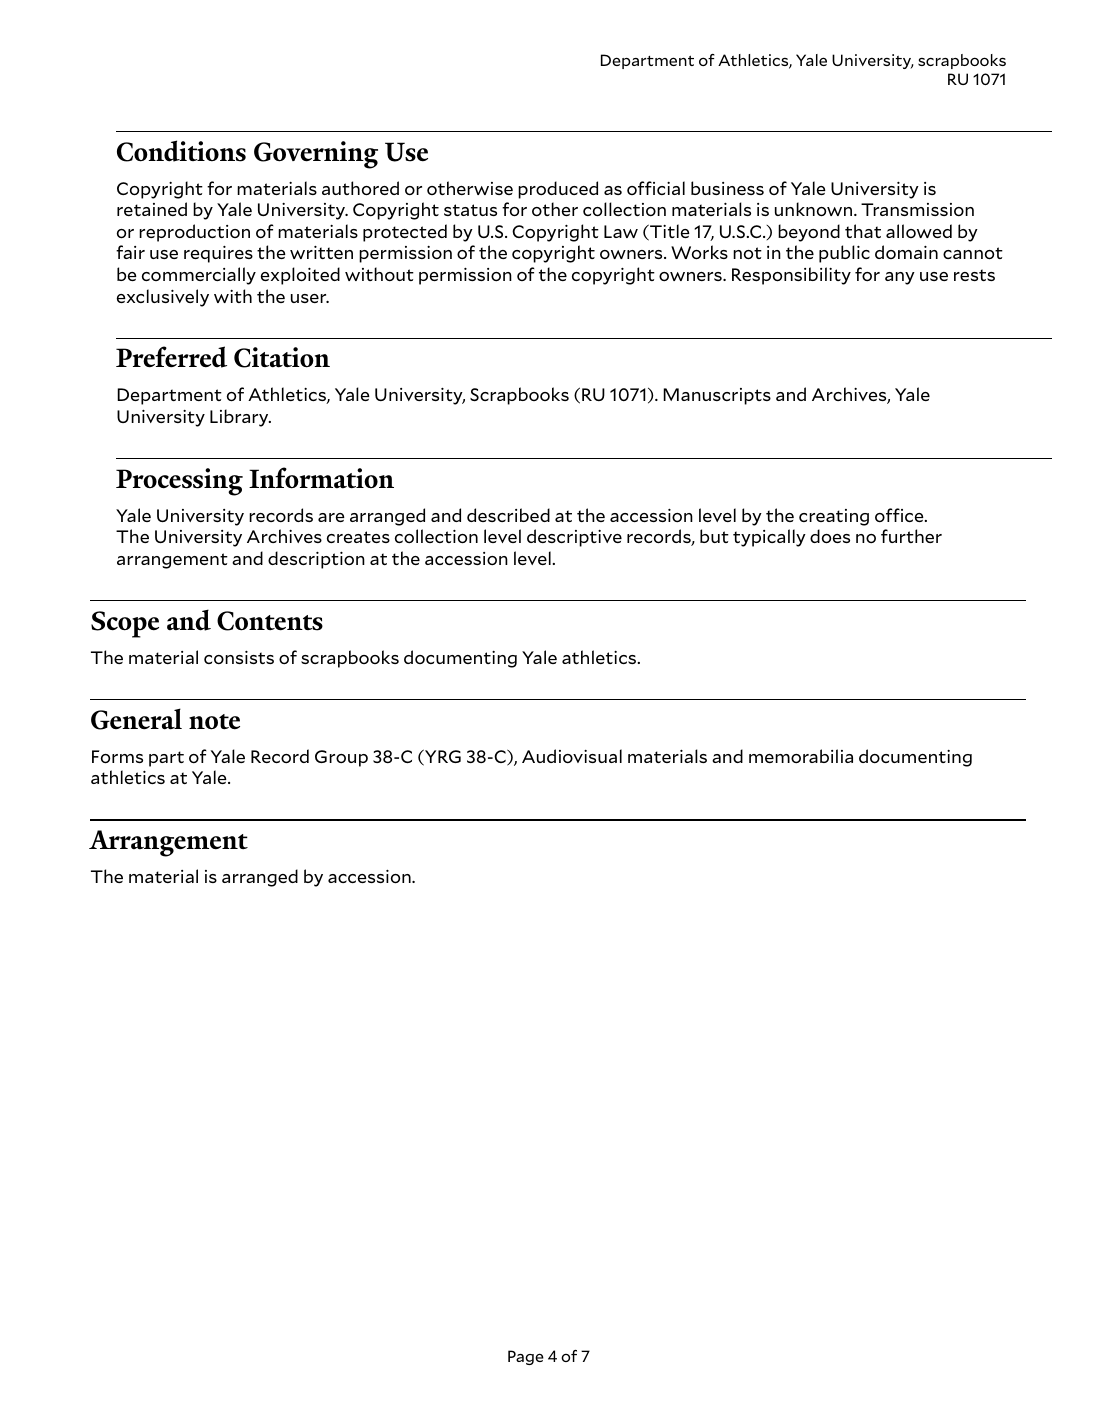 The width and height of the page is (1097, 1420). I want to click on produced, so click(558, 190).
